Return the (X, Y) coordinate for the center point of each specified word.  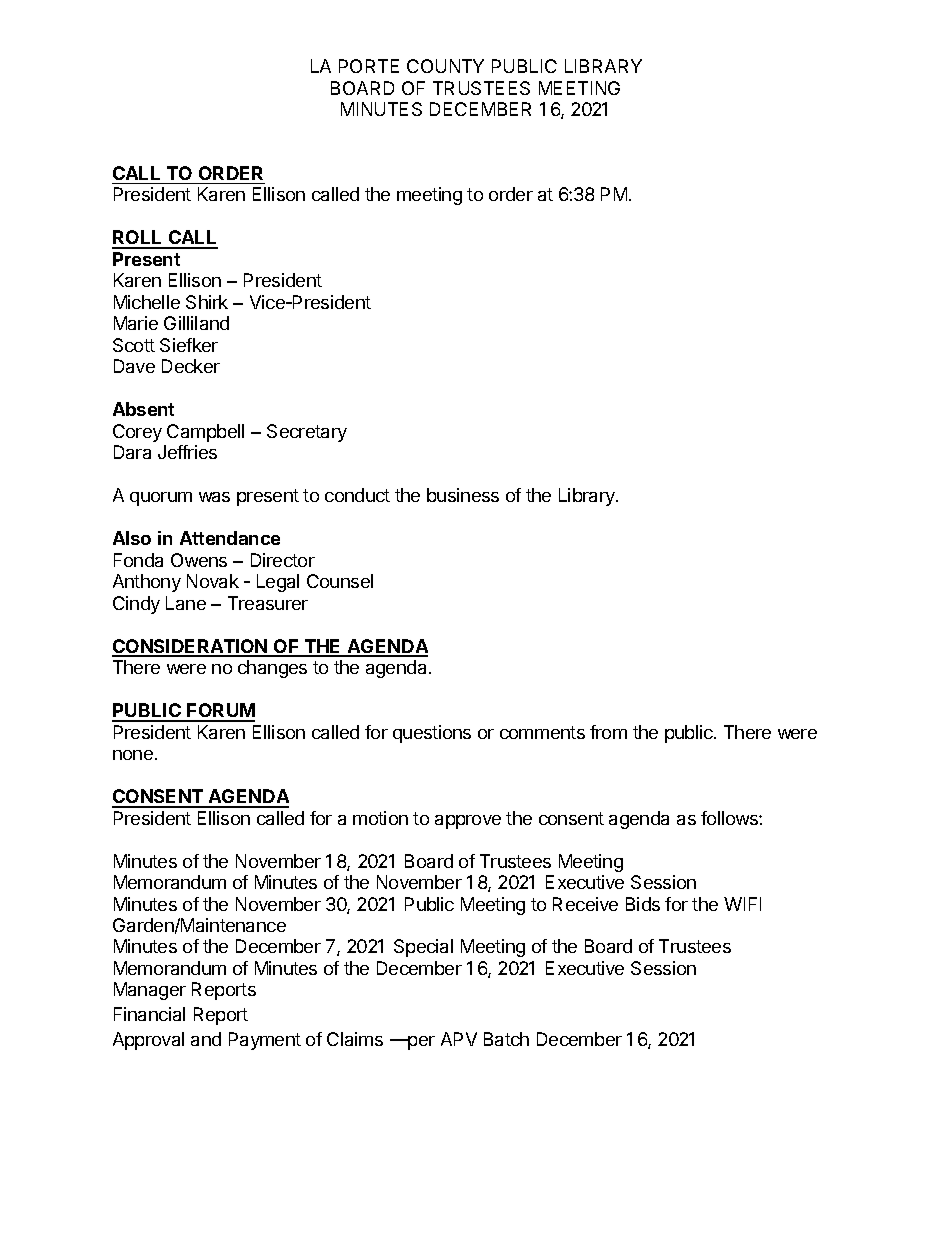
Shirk (207, 302)
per (420, 1043)
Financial (149, 1014)
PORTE (369, 66)
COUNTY (445, 66)
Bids (643, 904)
